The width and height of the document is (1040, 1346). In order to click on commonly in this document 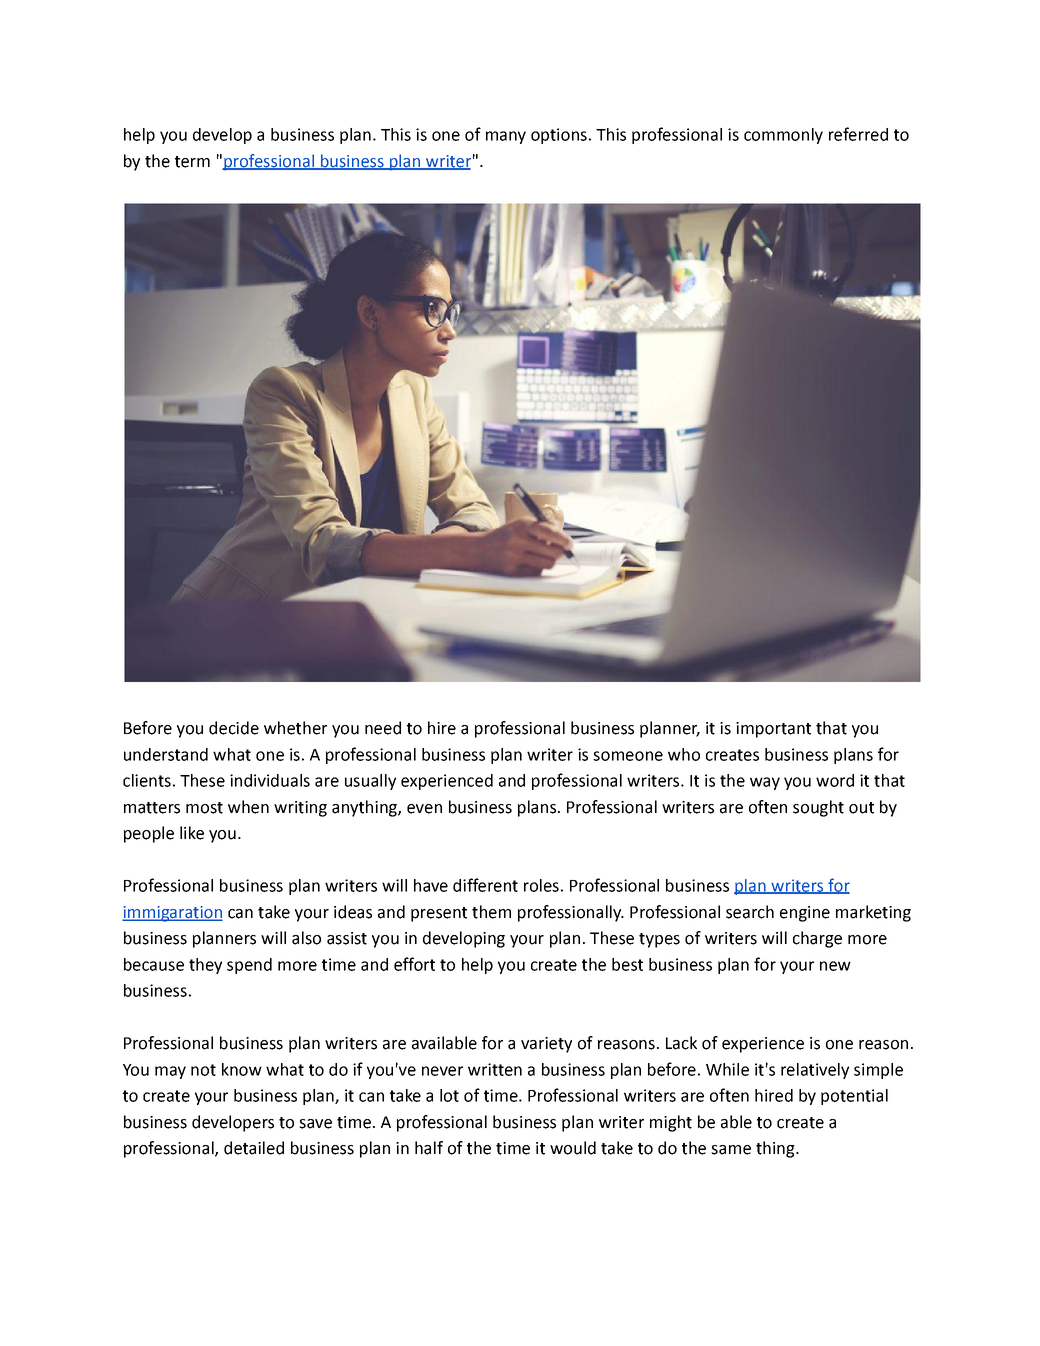, I will do `click(783, 136)`.
